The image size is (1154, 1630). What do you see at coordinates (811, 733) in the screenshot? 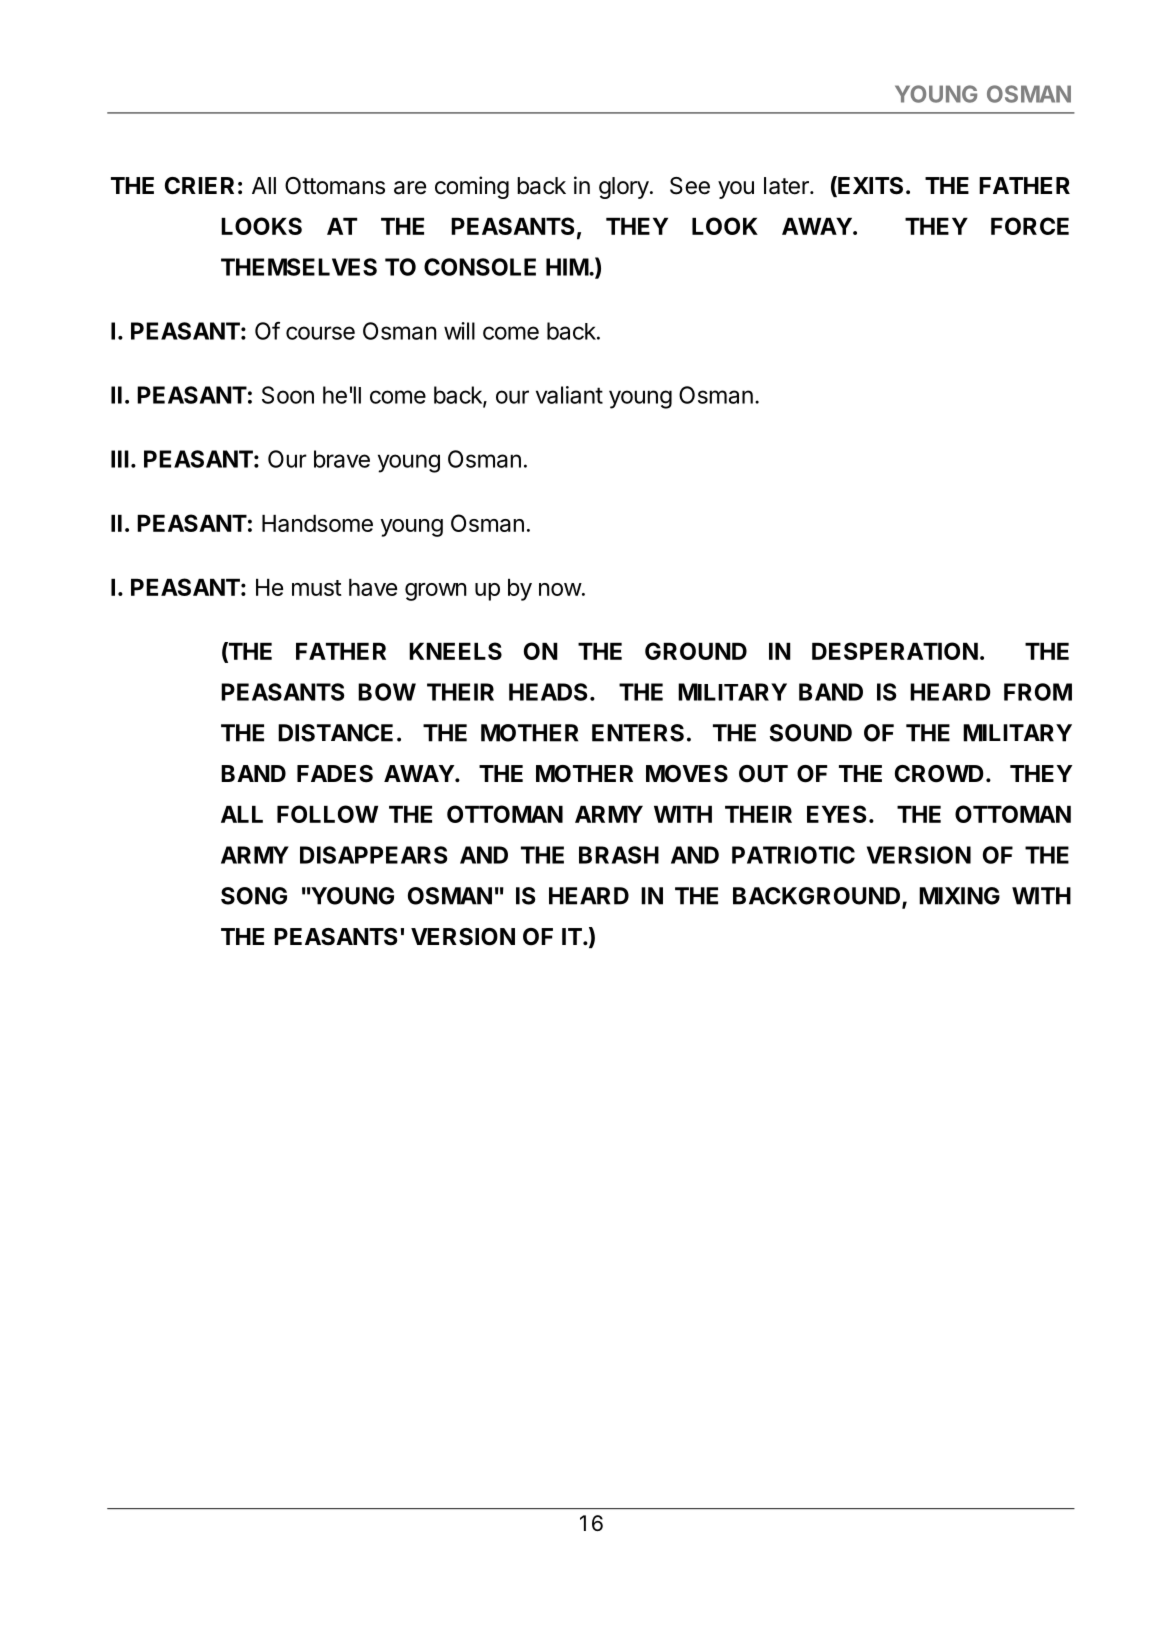
I see `SOUND` at bounding box center [811, 733].
